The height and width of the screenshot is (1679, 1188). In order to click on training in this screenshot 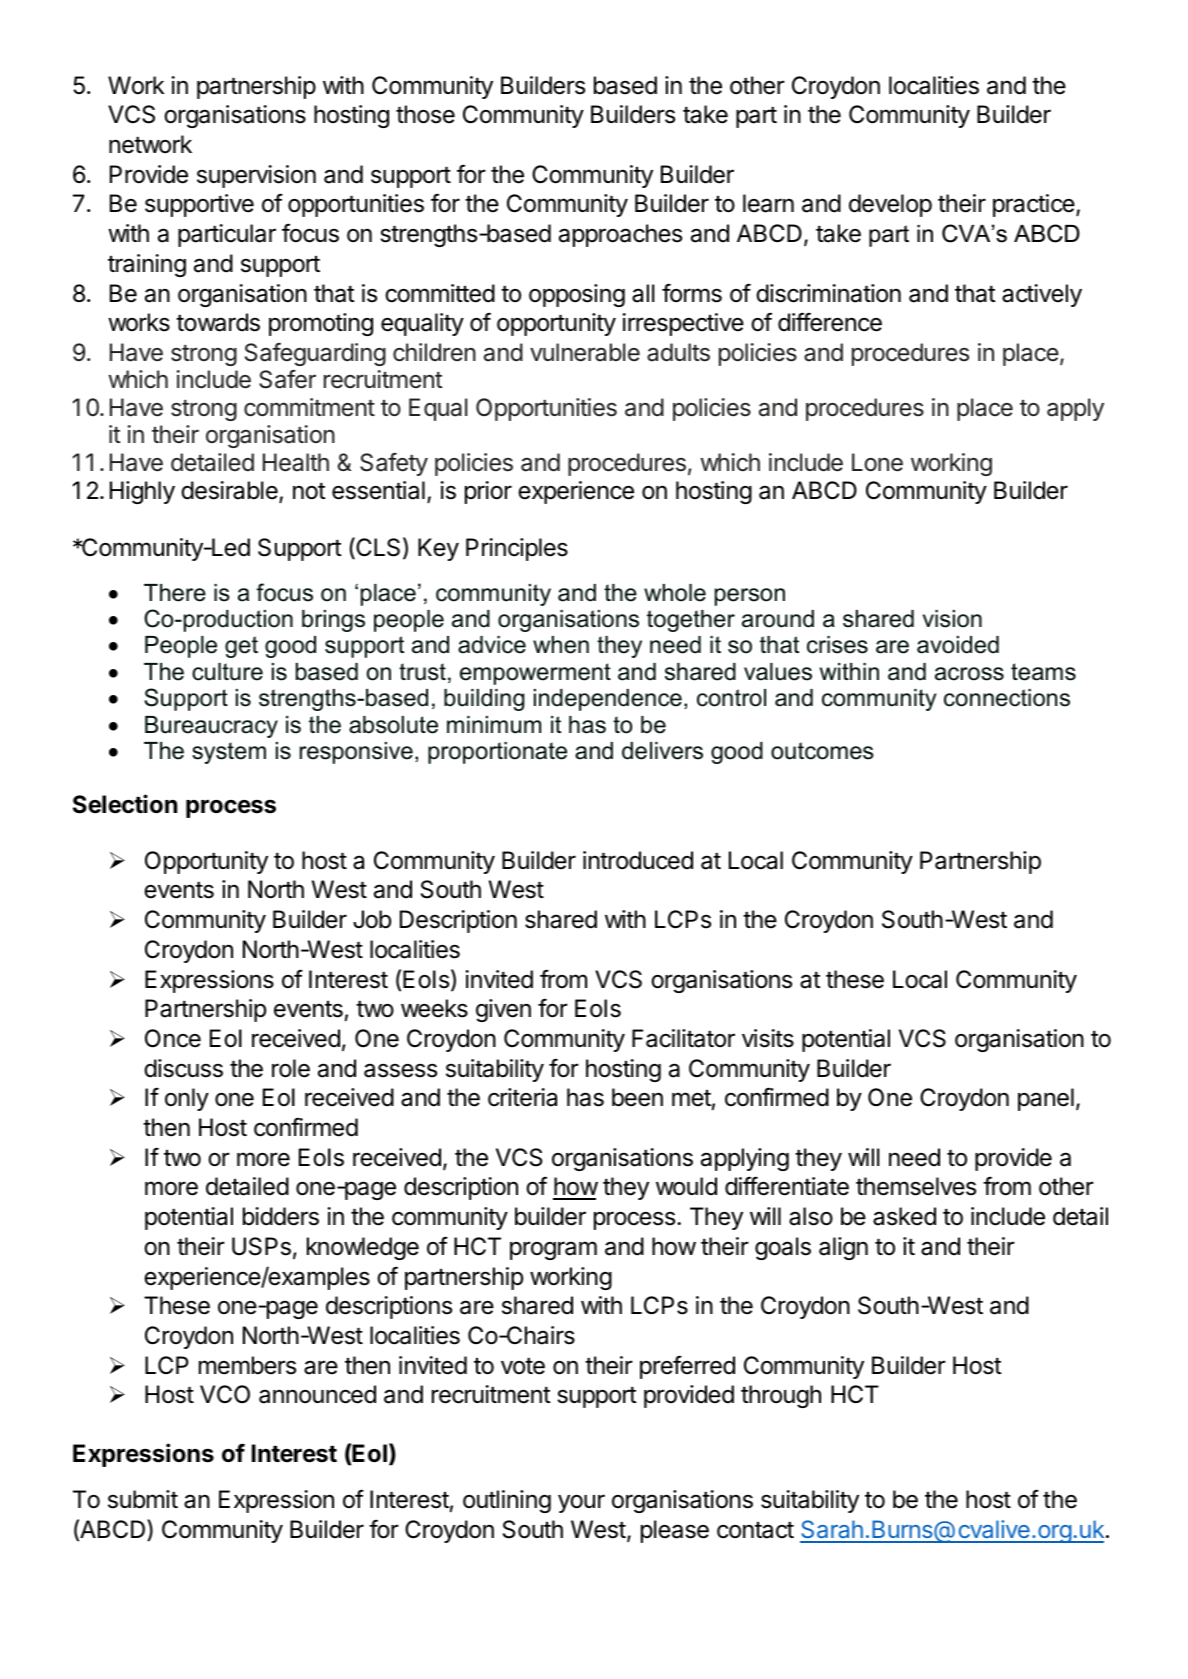, I will do `click(147, 265)`.
